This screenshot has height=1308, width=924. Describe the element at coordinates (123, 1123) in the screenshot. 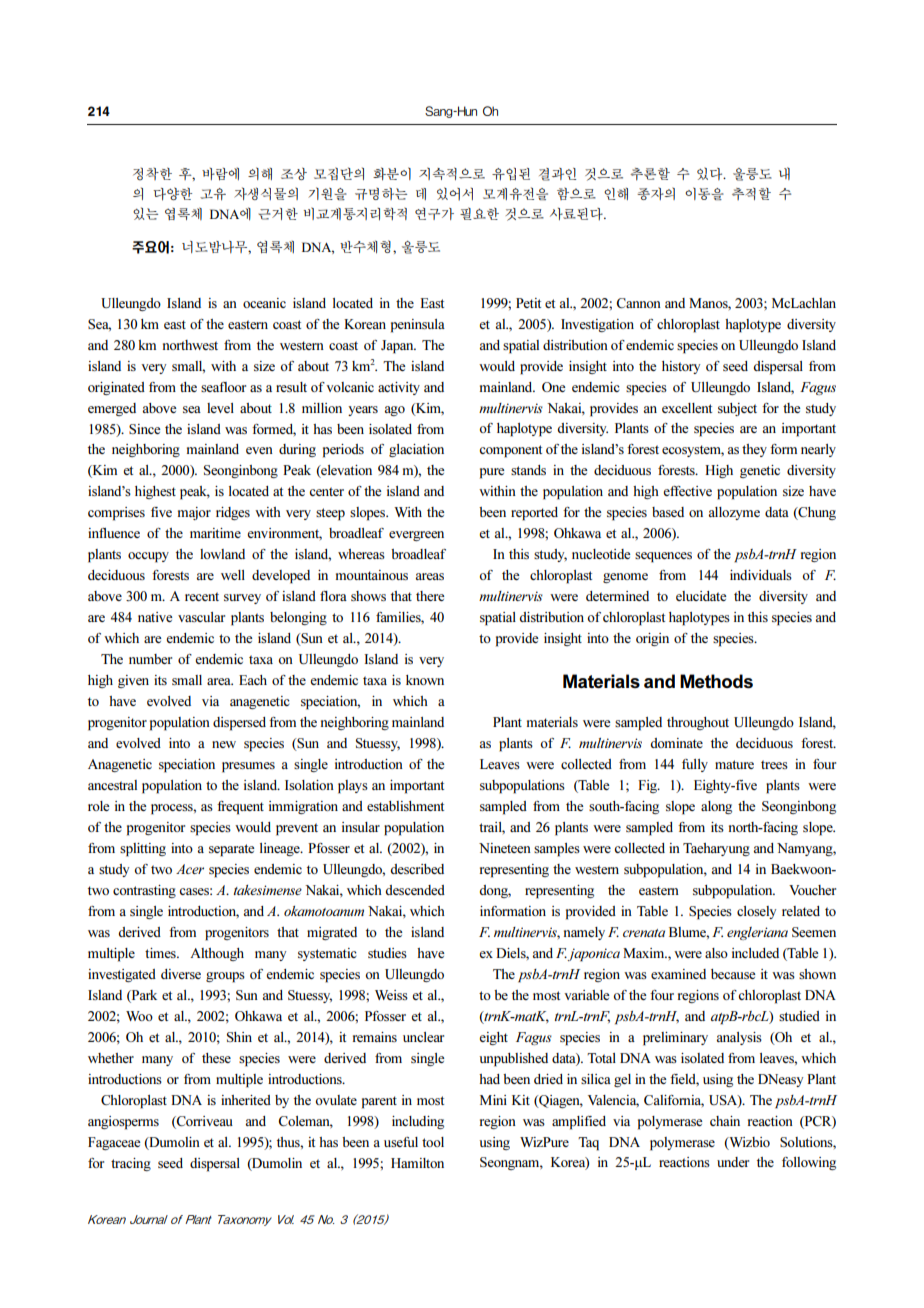

I see `angiosperms` at that location.
